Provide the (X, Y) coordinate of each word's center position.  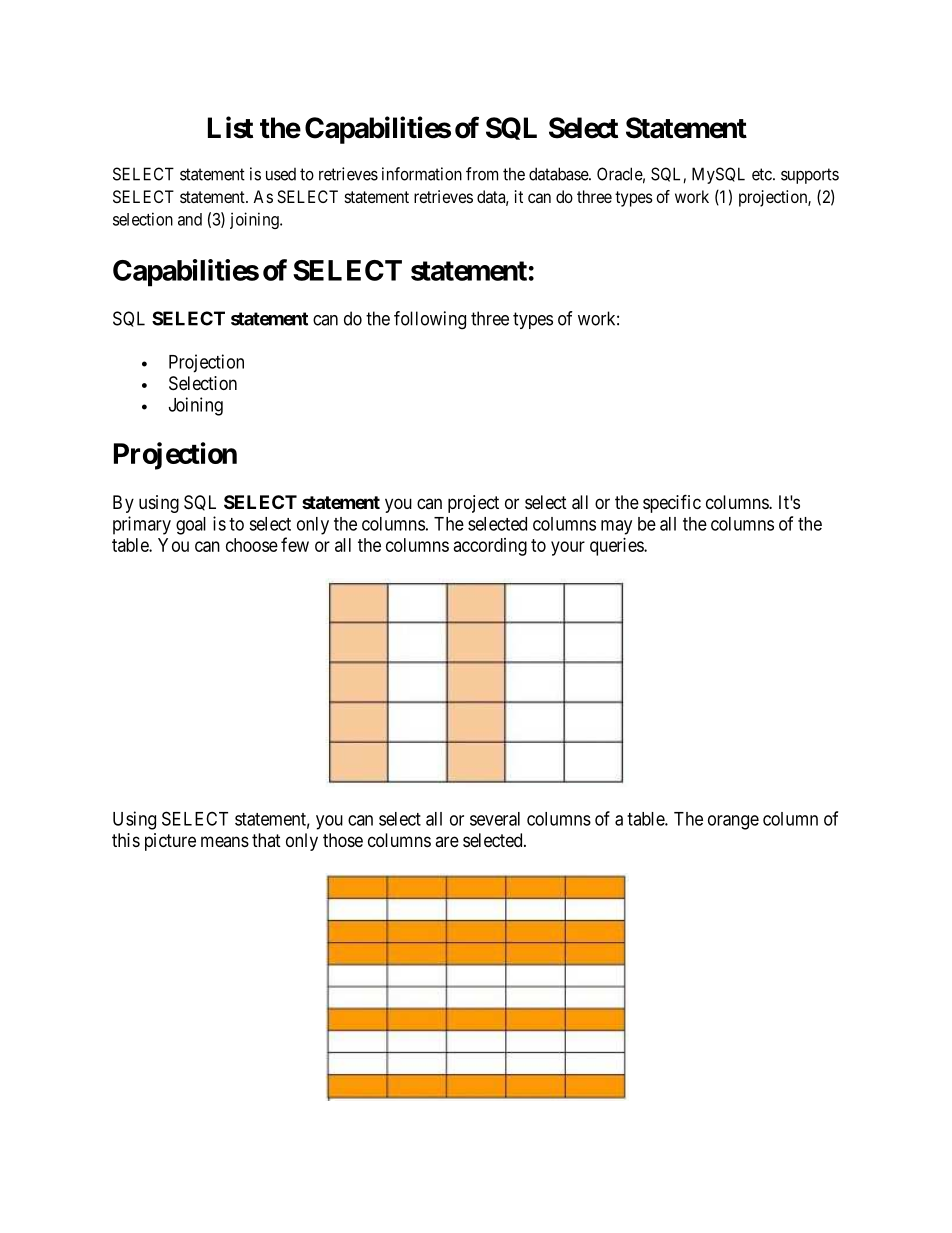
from (482, 174)
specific (672, 503)
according (490, 547)
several (495, 819)
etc (763, 174)
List (230, 127)
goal (191, 526)
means (225, 841)
